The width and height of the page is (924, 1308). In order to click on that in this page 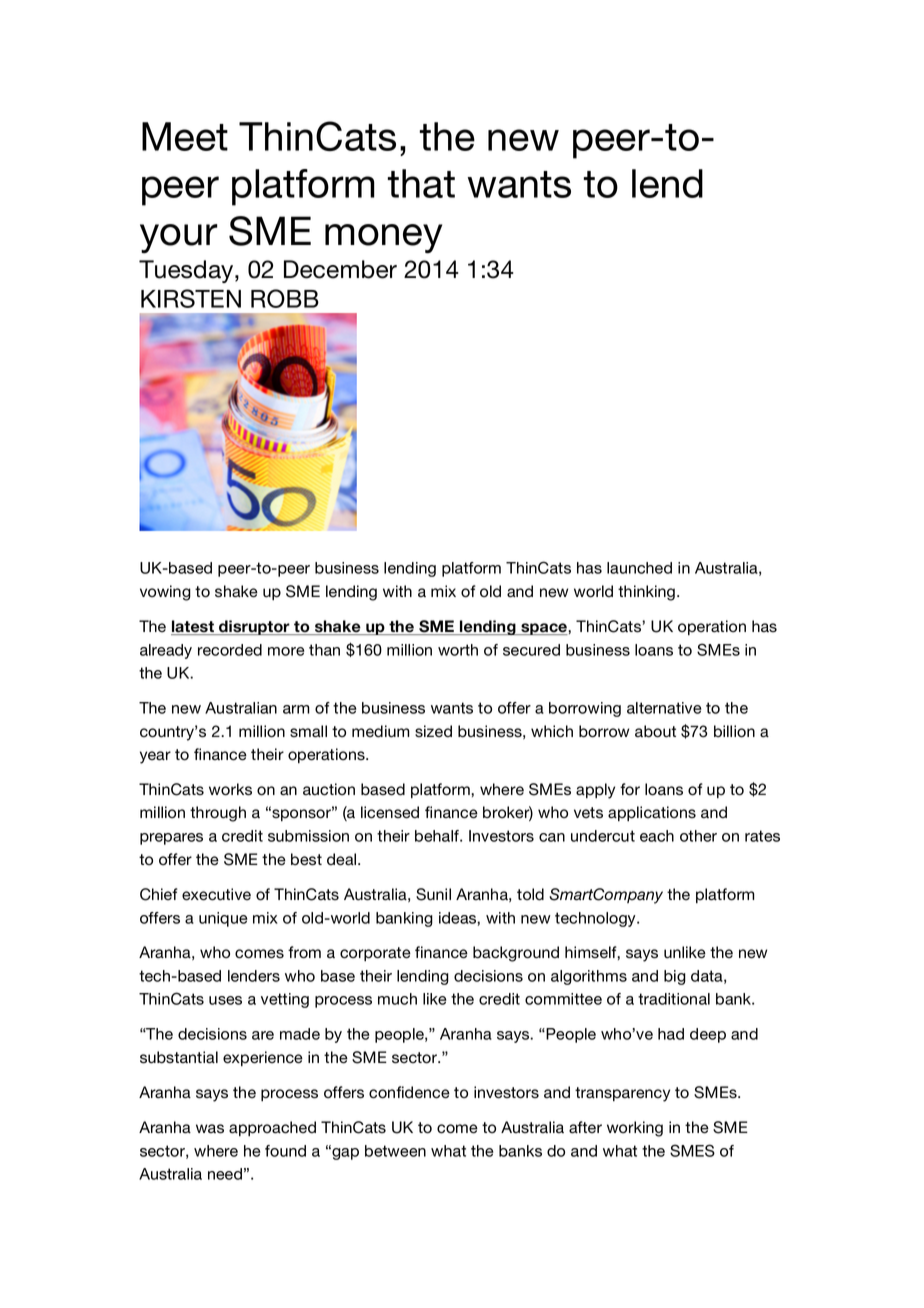, I will do `click(421, 183)`.
